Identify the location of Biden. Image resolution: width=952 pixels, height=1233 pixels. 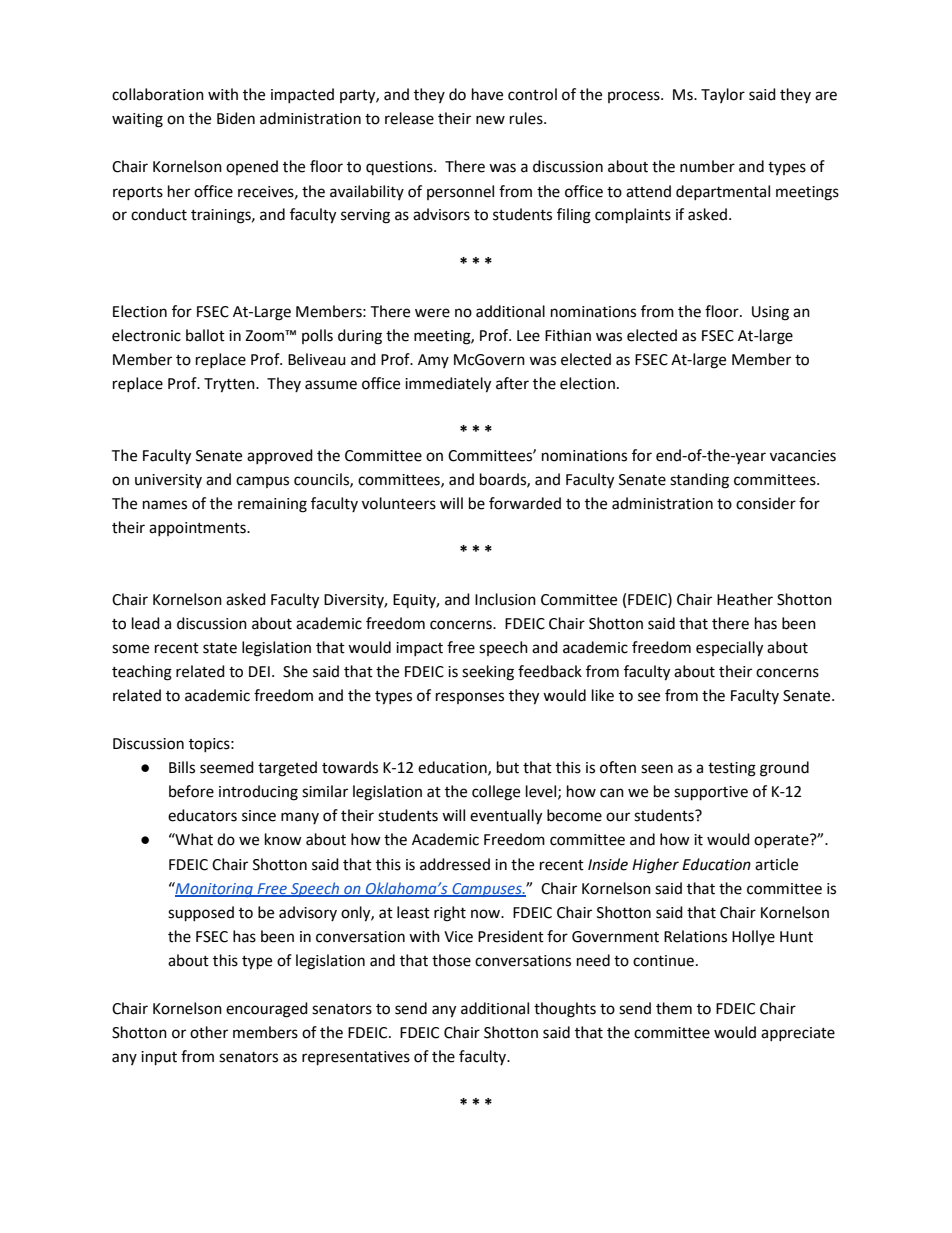
(236, 118).
